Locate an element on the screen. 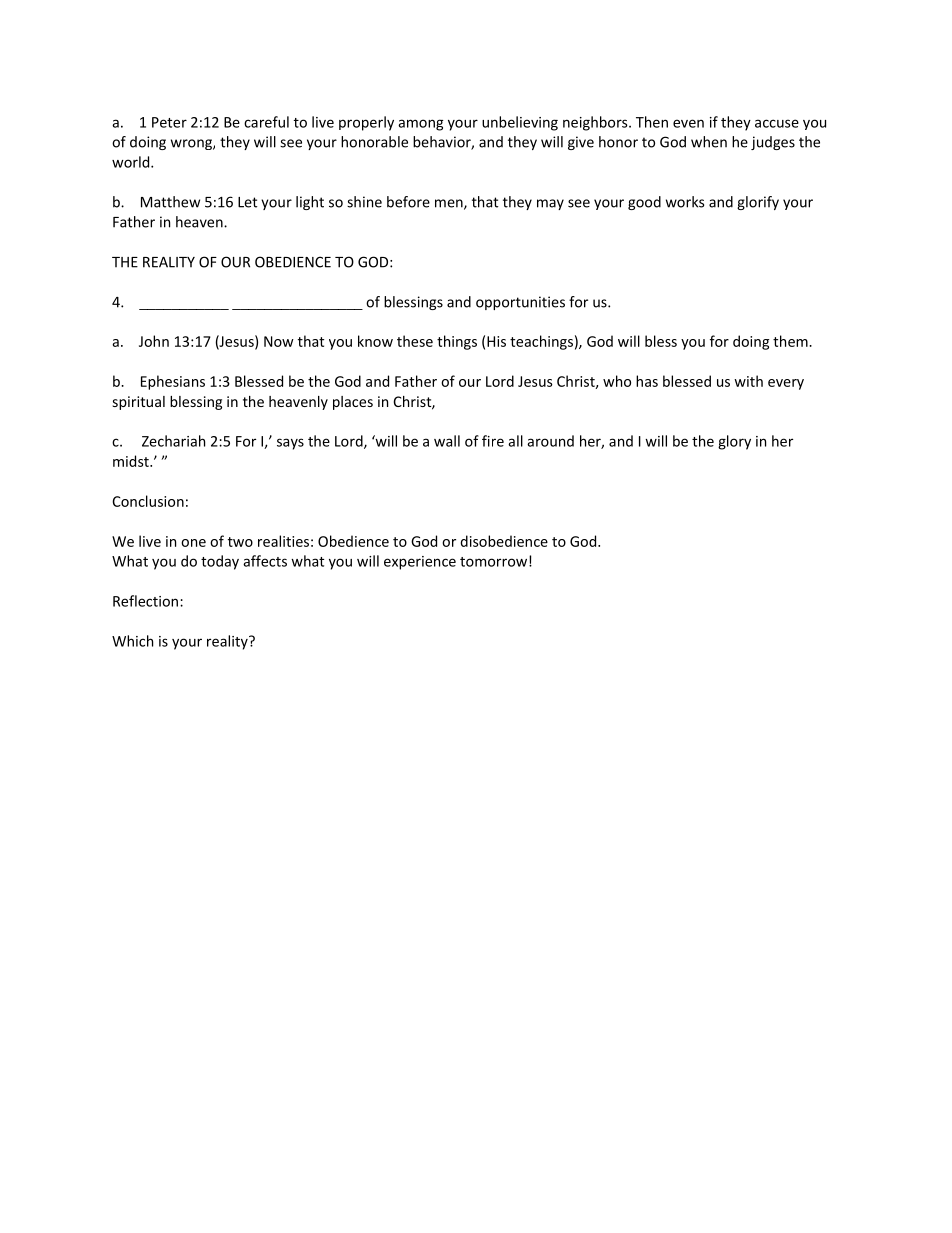 The width and height of the screenshot is (952, 1233). experience is located at coordinates (420, 563).
